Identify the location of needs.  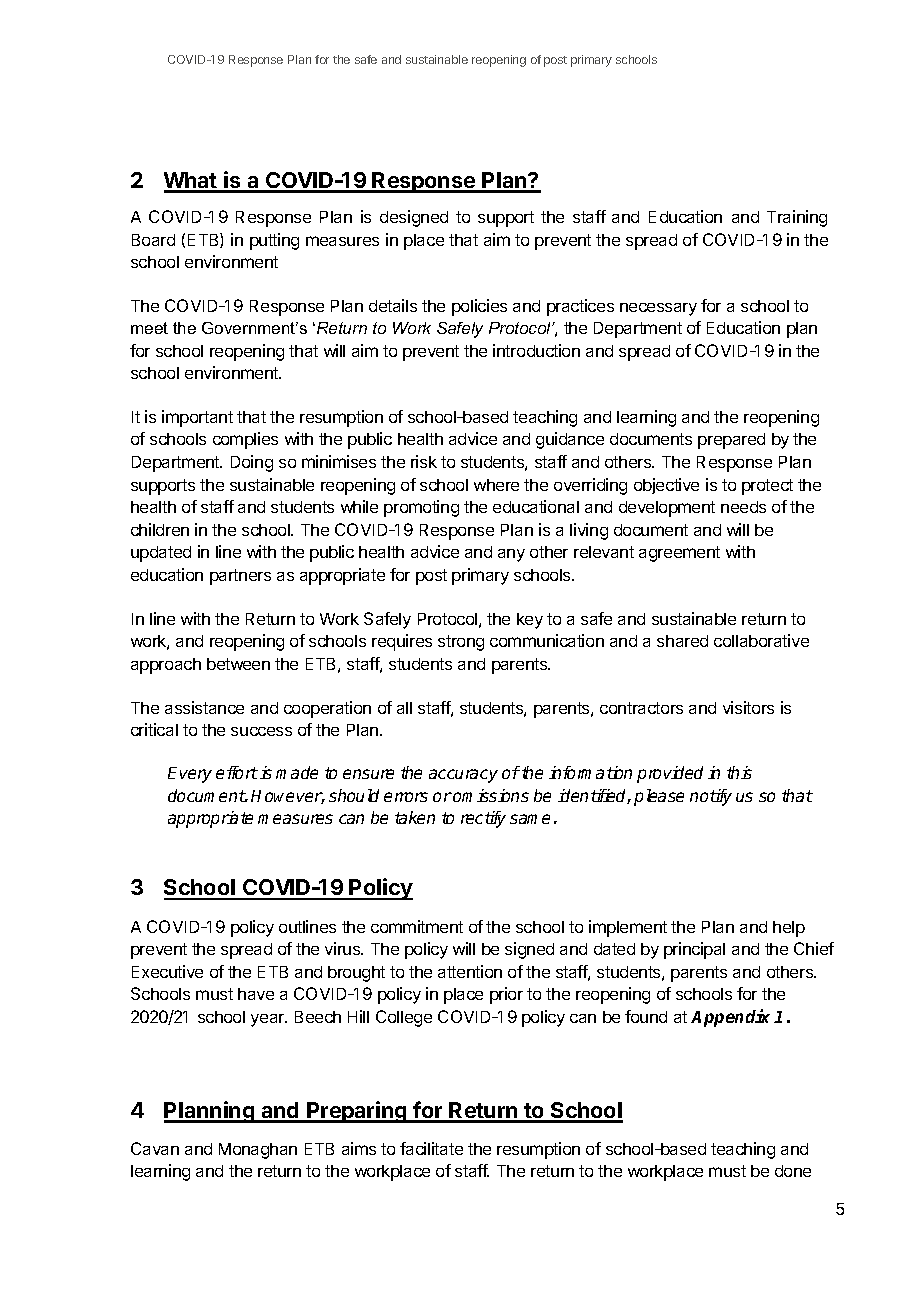
(743, 507).
